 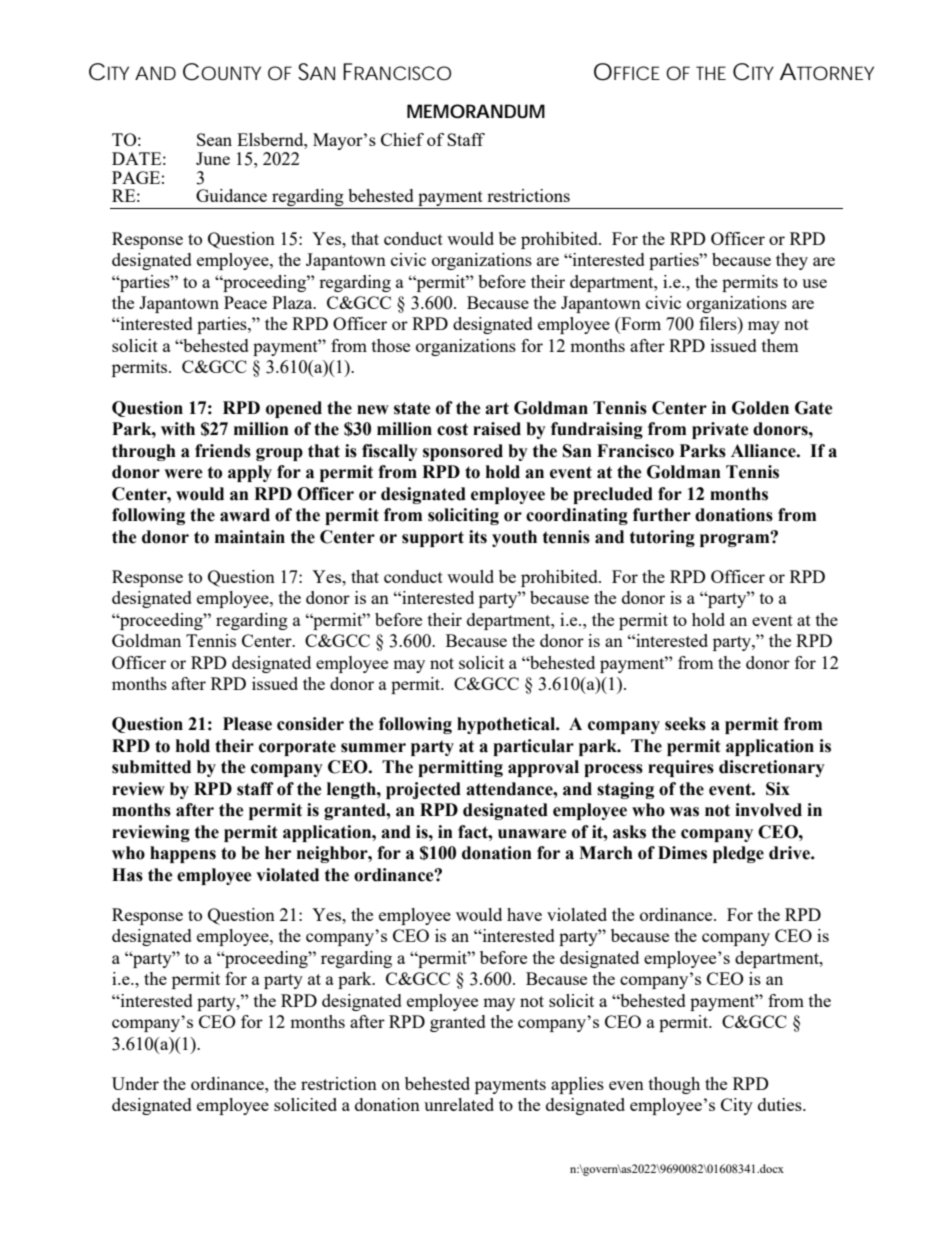 What do you see at coordinates (720, 430) in the document?
I see `private` at bounding box center [720, 430].
